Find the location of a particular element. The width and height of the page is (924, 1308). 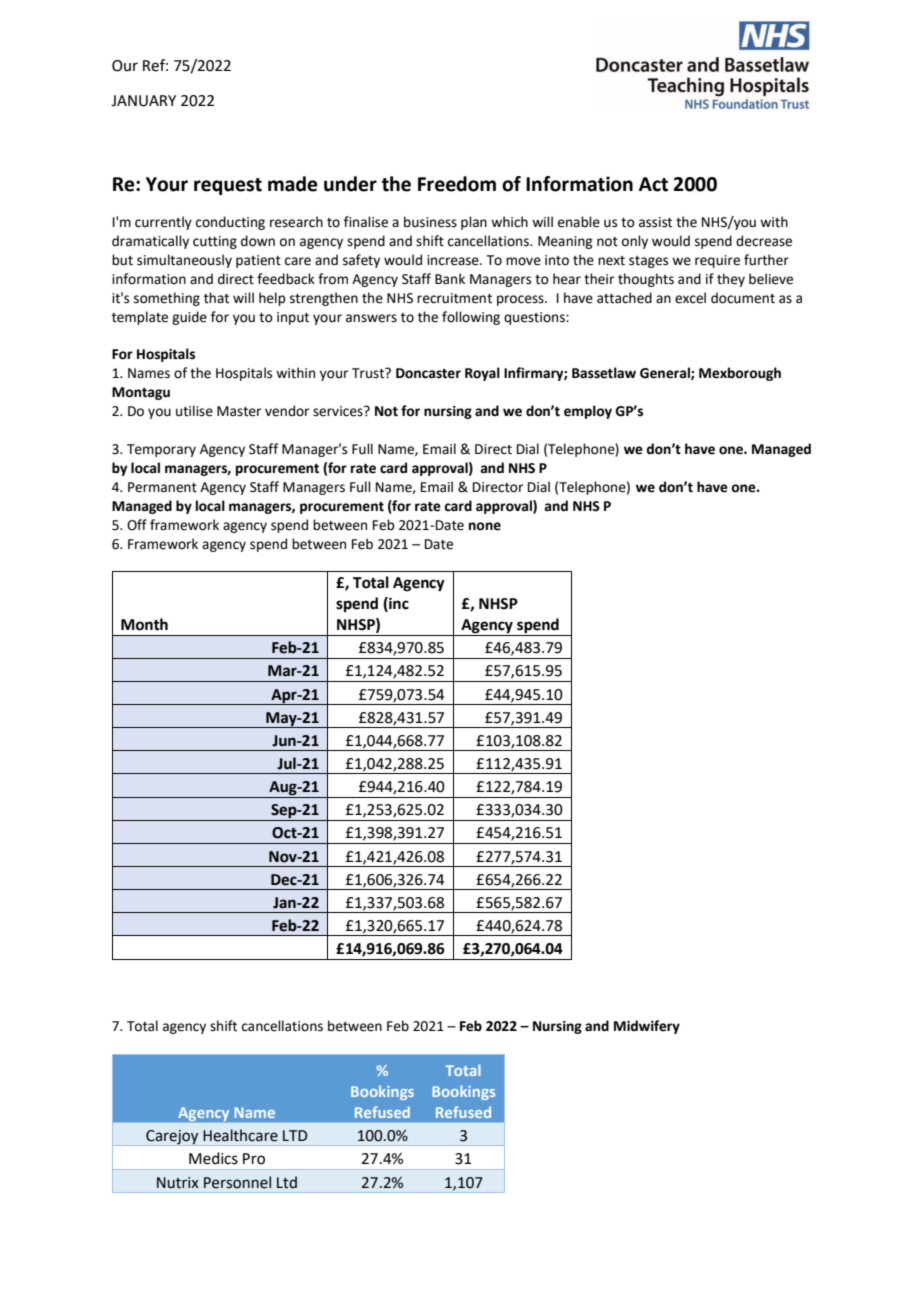

Medics is located at coordinates (213, 1158).
